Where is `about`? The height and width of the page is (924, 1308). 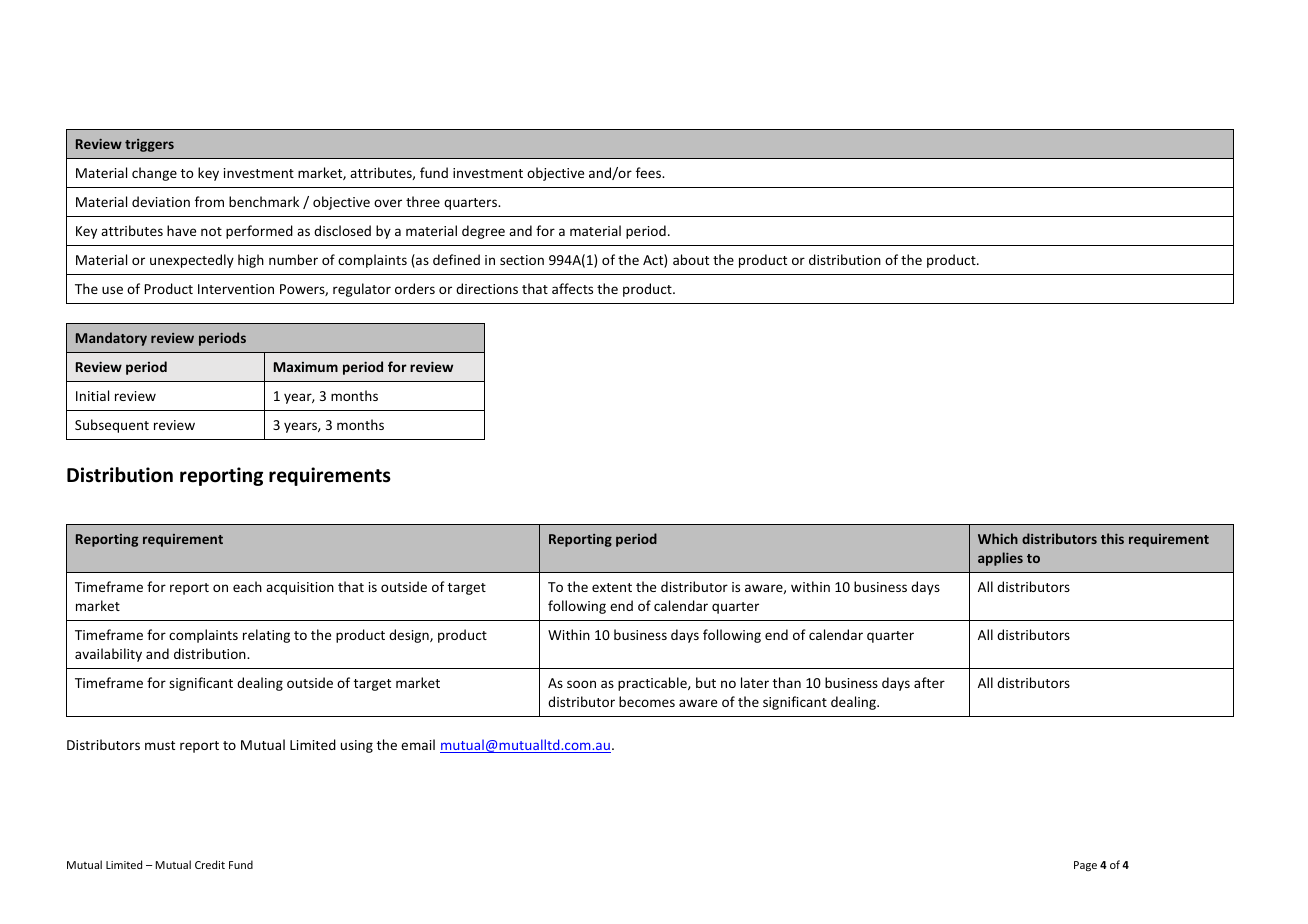
about is located at coordinates (691, 259).
